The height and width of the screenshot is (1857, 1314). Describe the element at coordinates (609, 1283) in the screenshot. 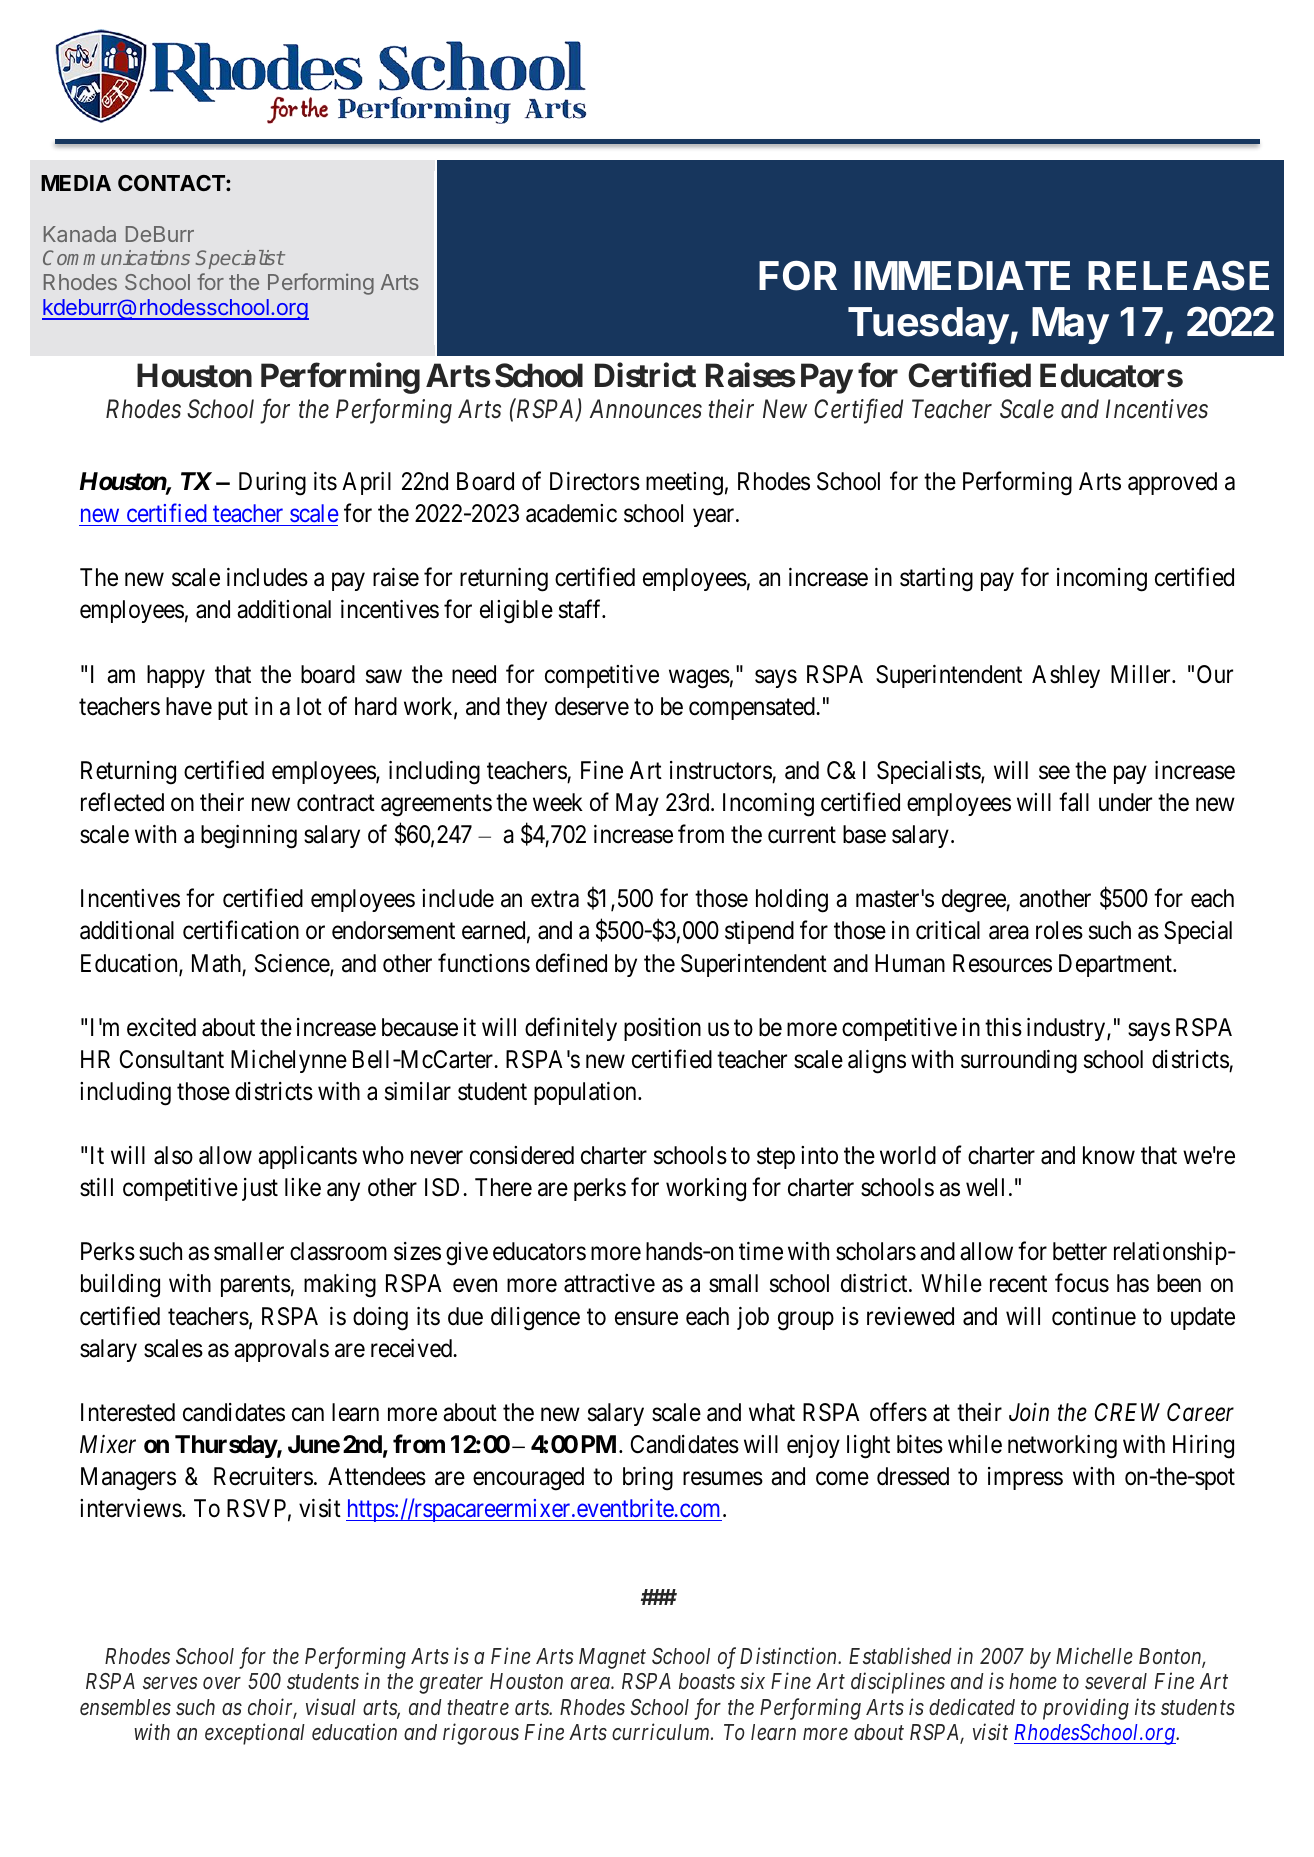

I see `attractive` at that location.
